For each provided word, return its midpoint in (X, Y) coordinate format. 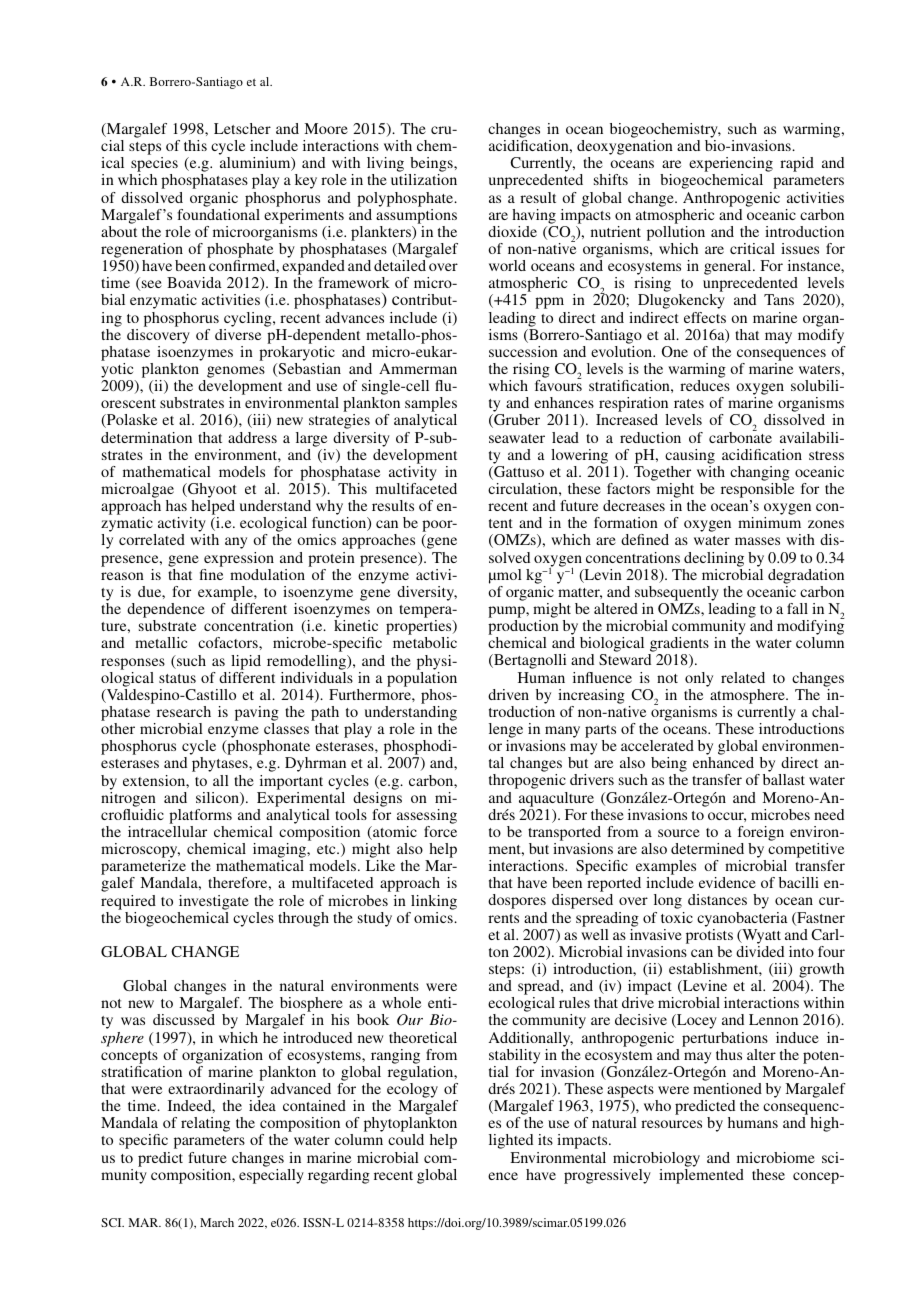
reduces (705, 385)
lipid (246, 662)
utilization (424, 179)
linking (434, 902)
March (217, 1222)
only (699, 679)
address (252, 437)
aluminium (256, 164)
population (422, 679)
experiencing (731, 166)
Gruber (516, 421)
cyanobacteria (742, 919)
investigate (214, 902)
